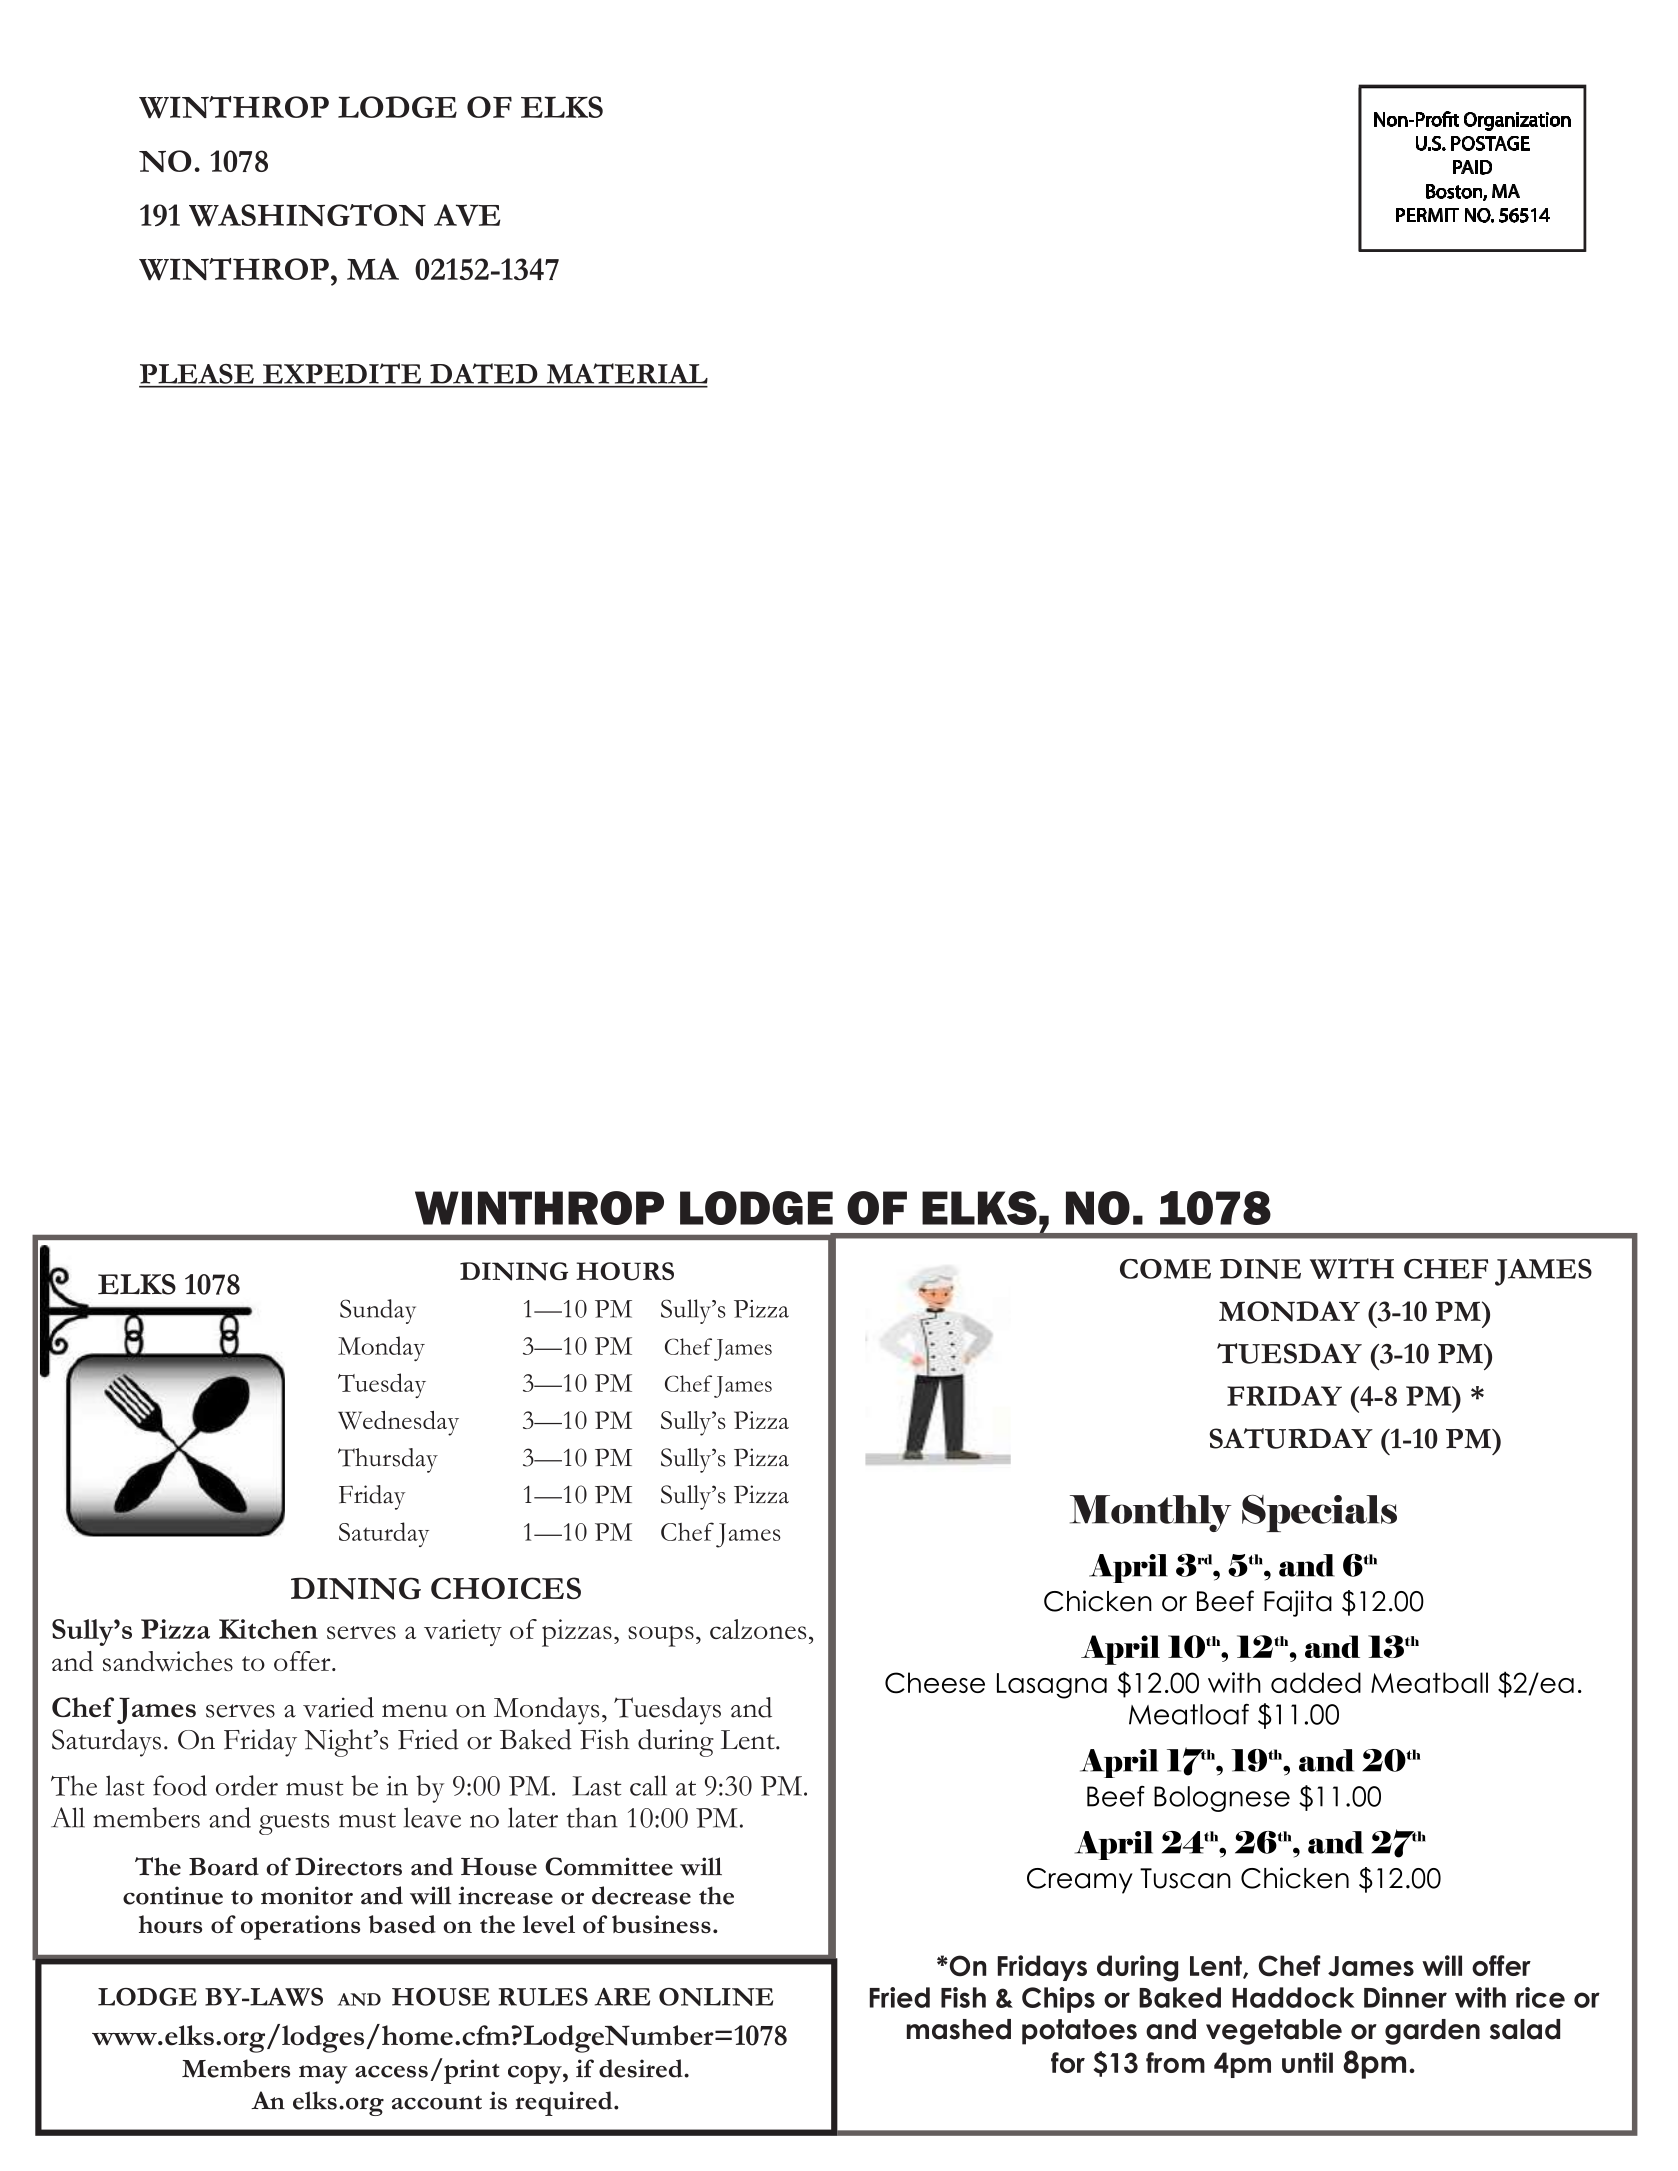 This screenshot has width=1678, height=2171. What do you see at coordinates (378, 1311) in the screenshot?
I see `Sunday` at bounding box center [378, 1311].
